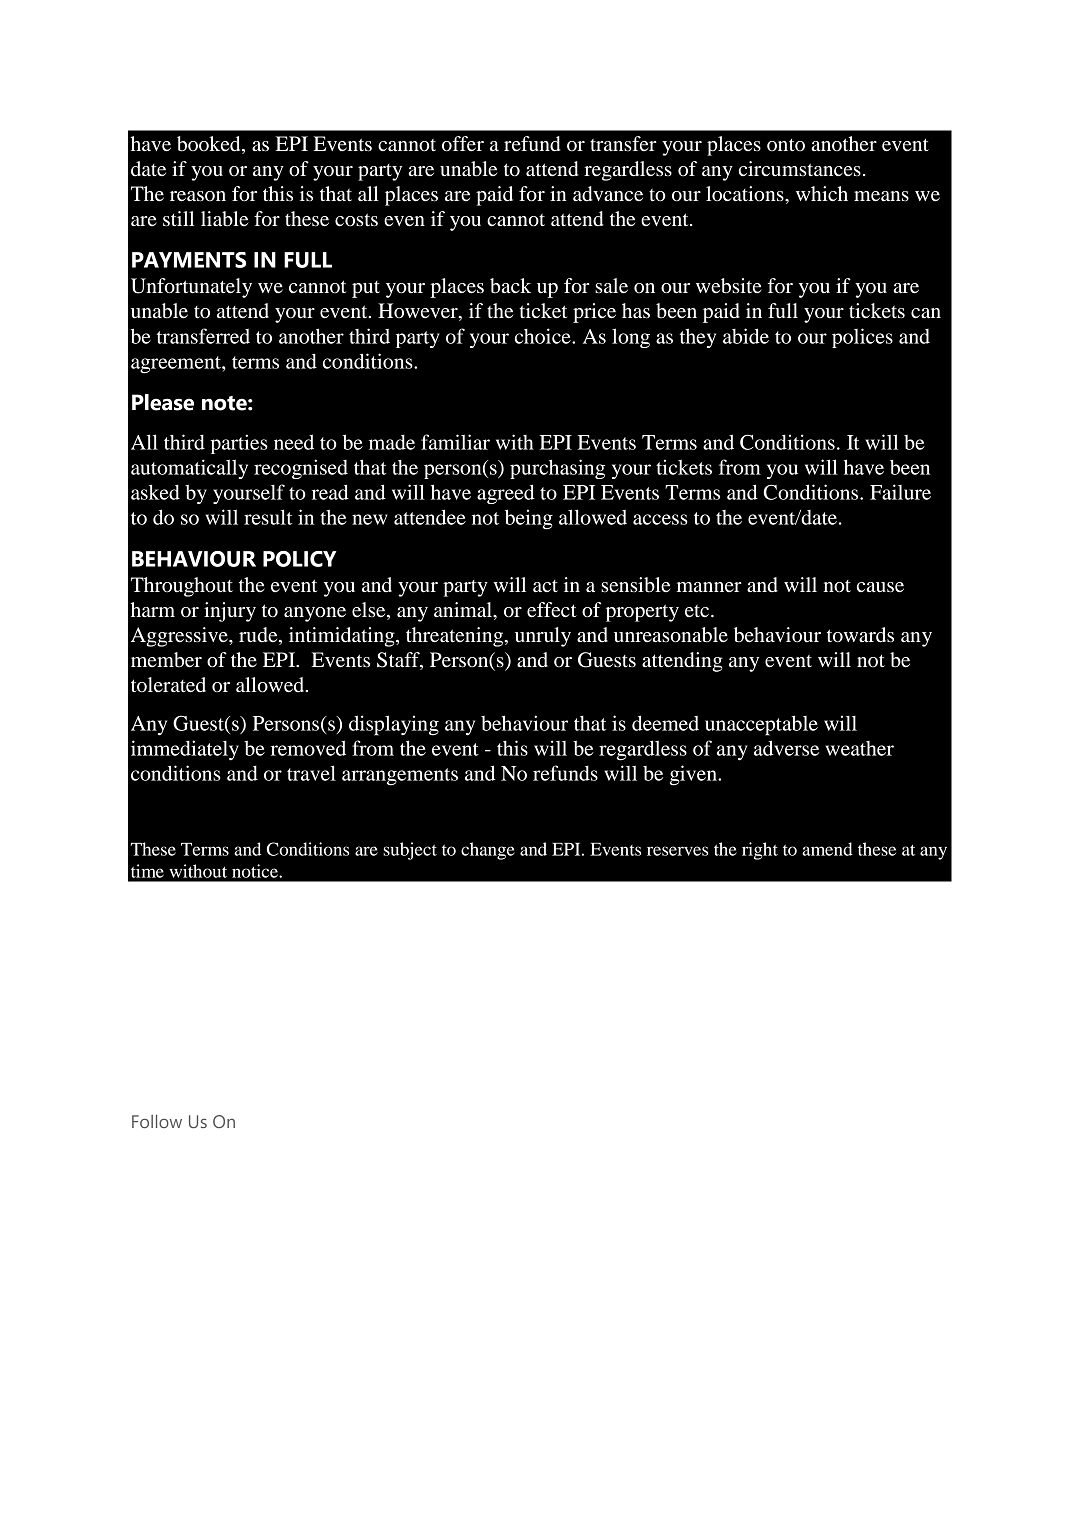  I want to click on booked, so click(210, 144).
